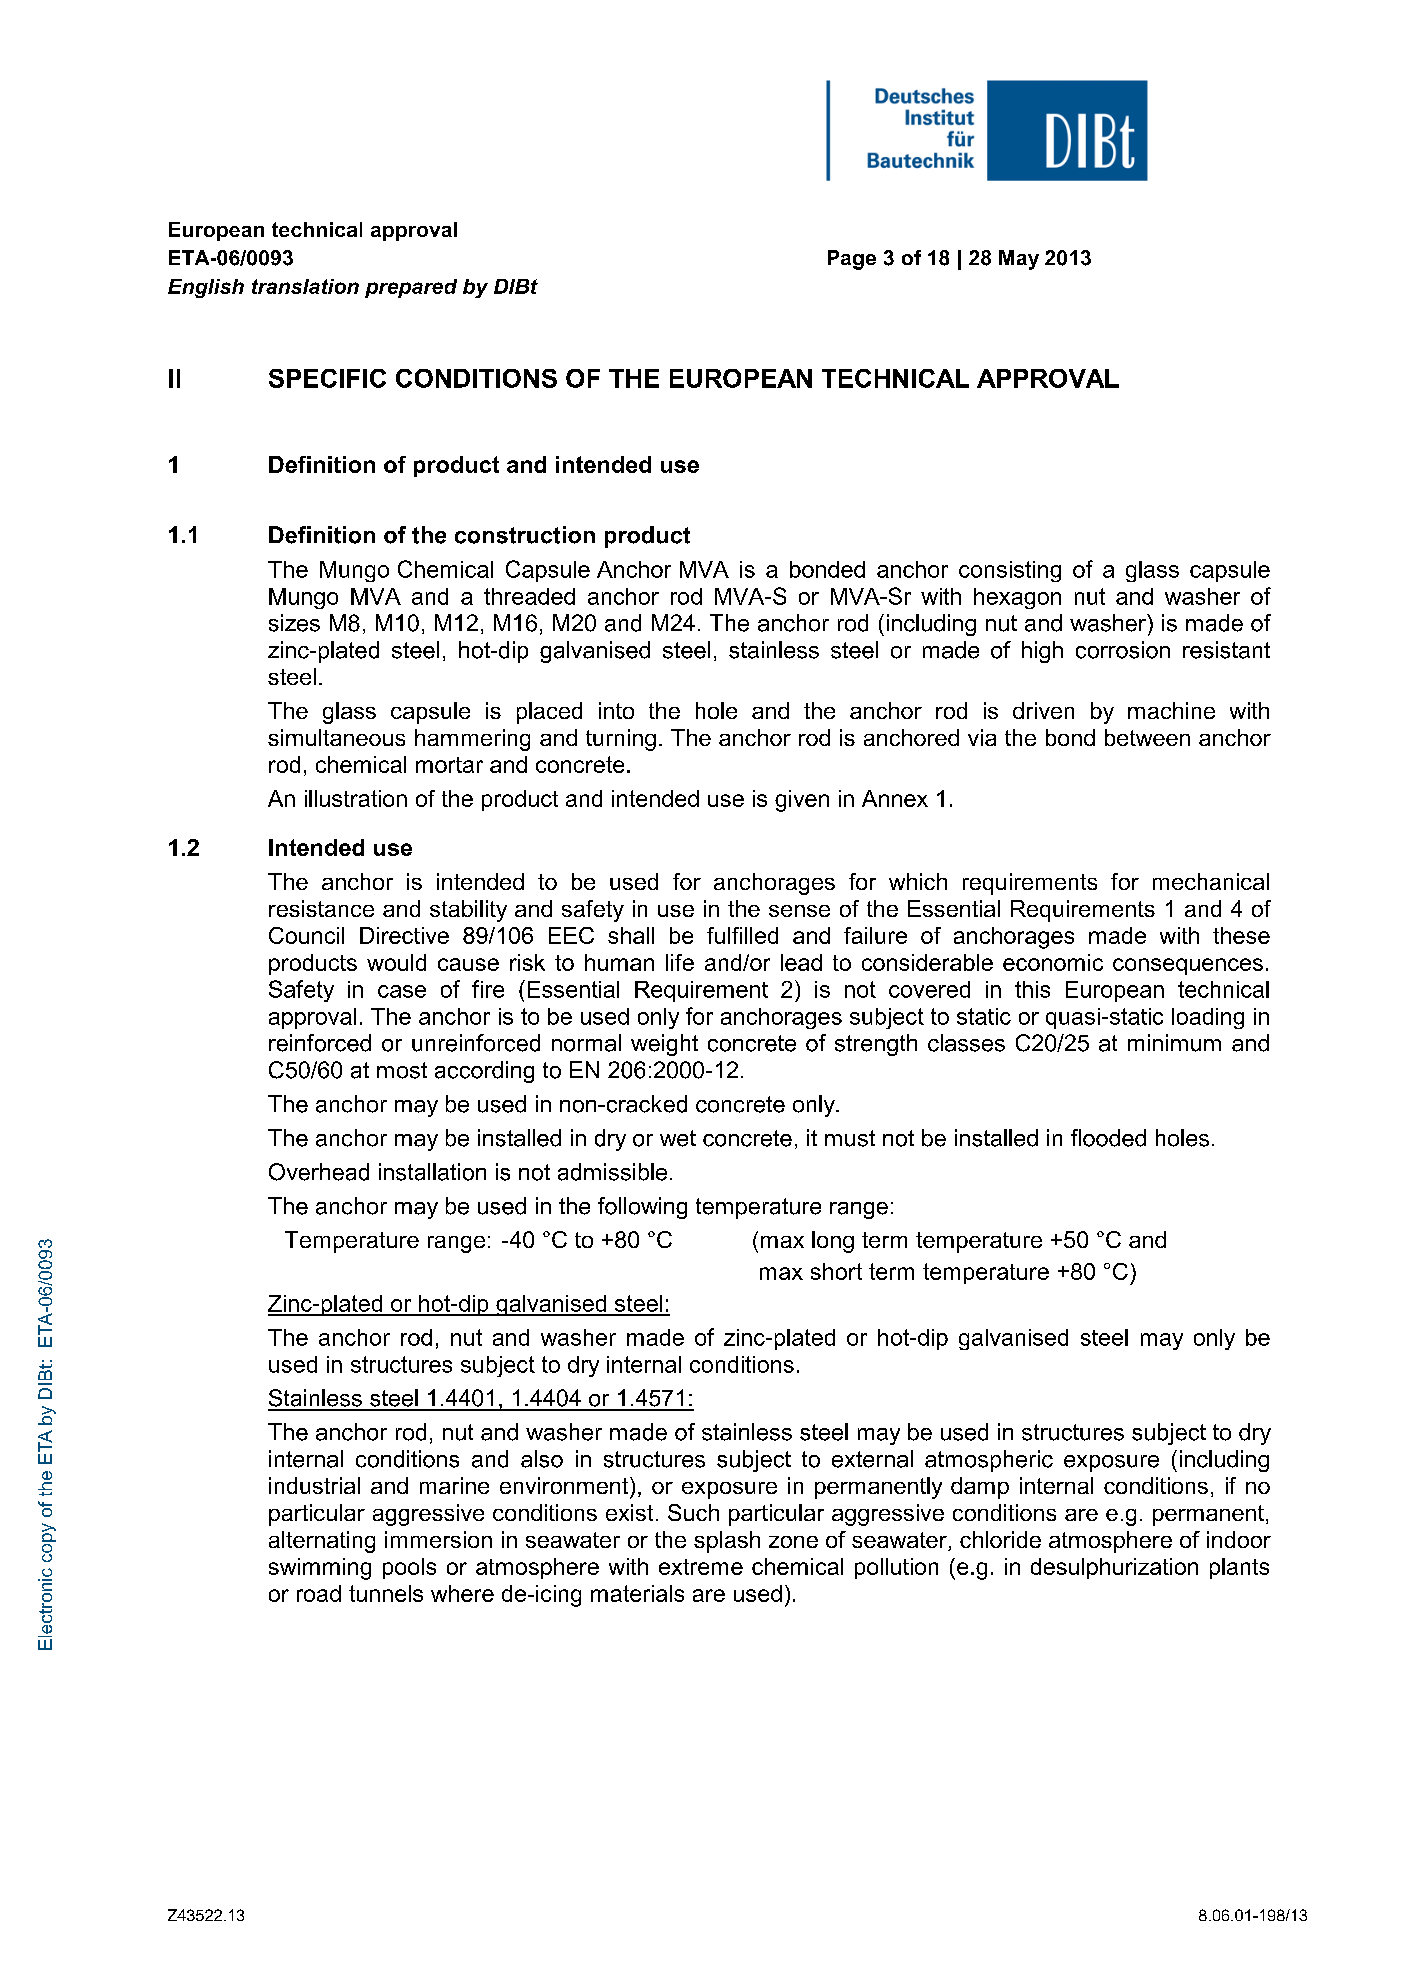  I want to click on following, so click(642, 1208).
